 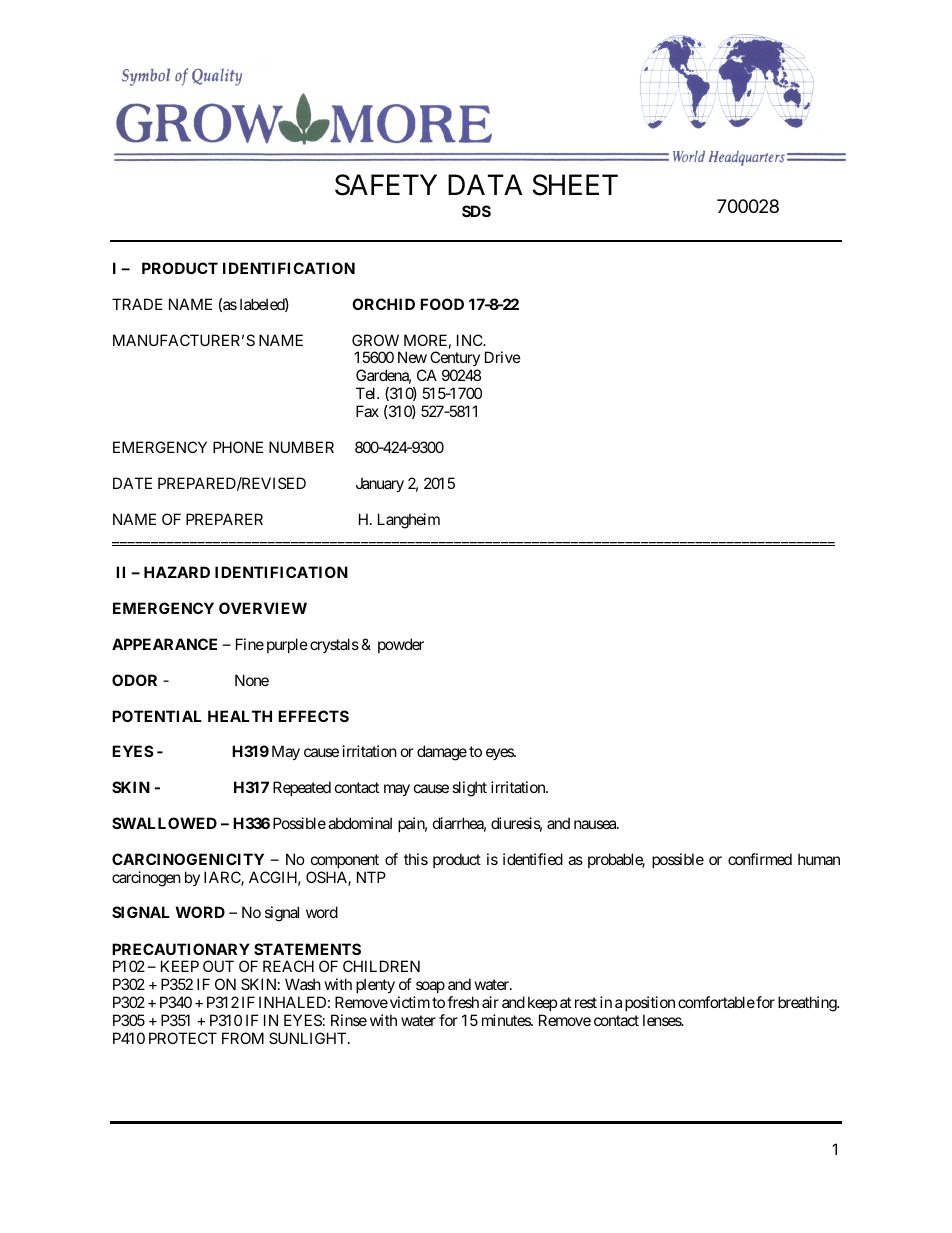 I want to click on SHEET, so click(x=575, y=185).
